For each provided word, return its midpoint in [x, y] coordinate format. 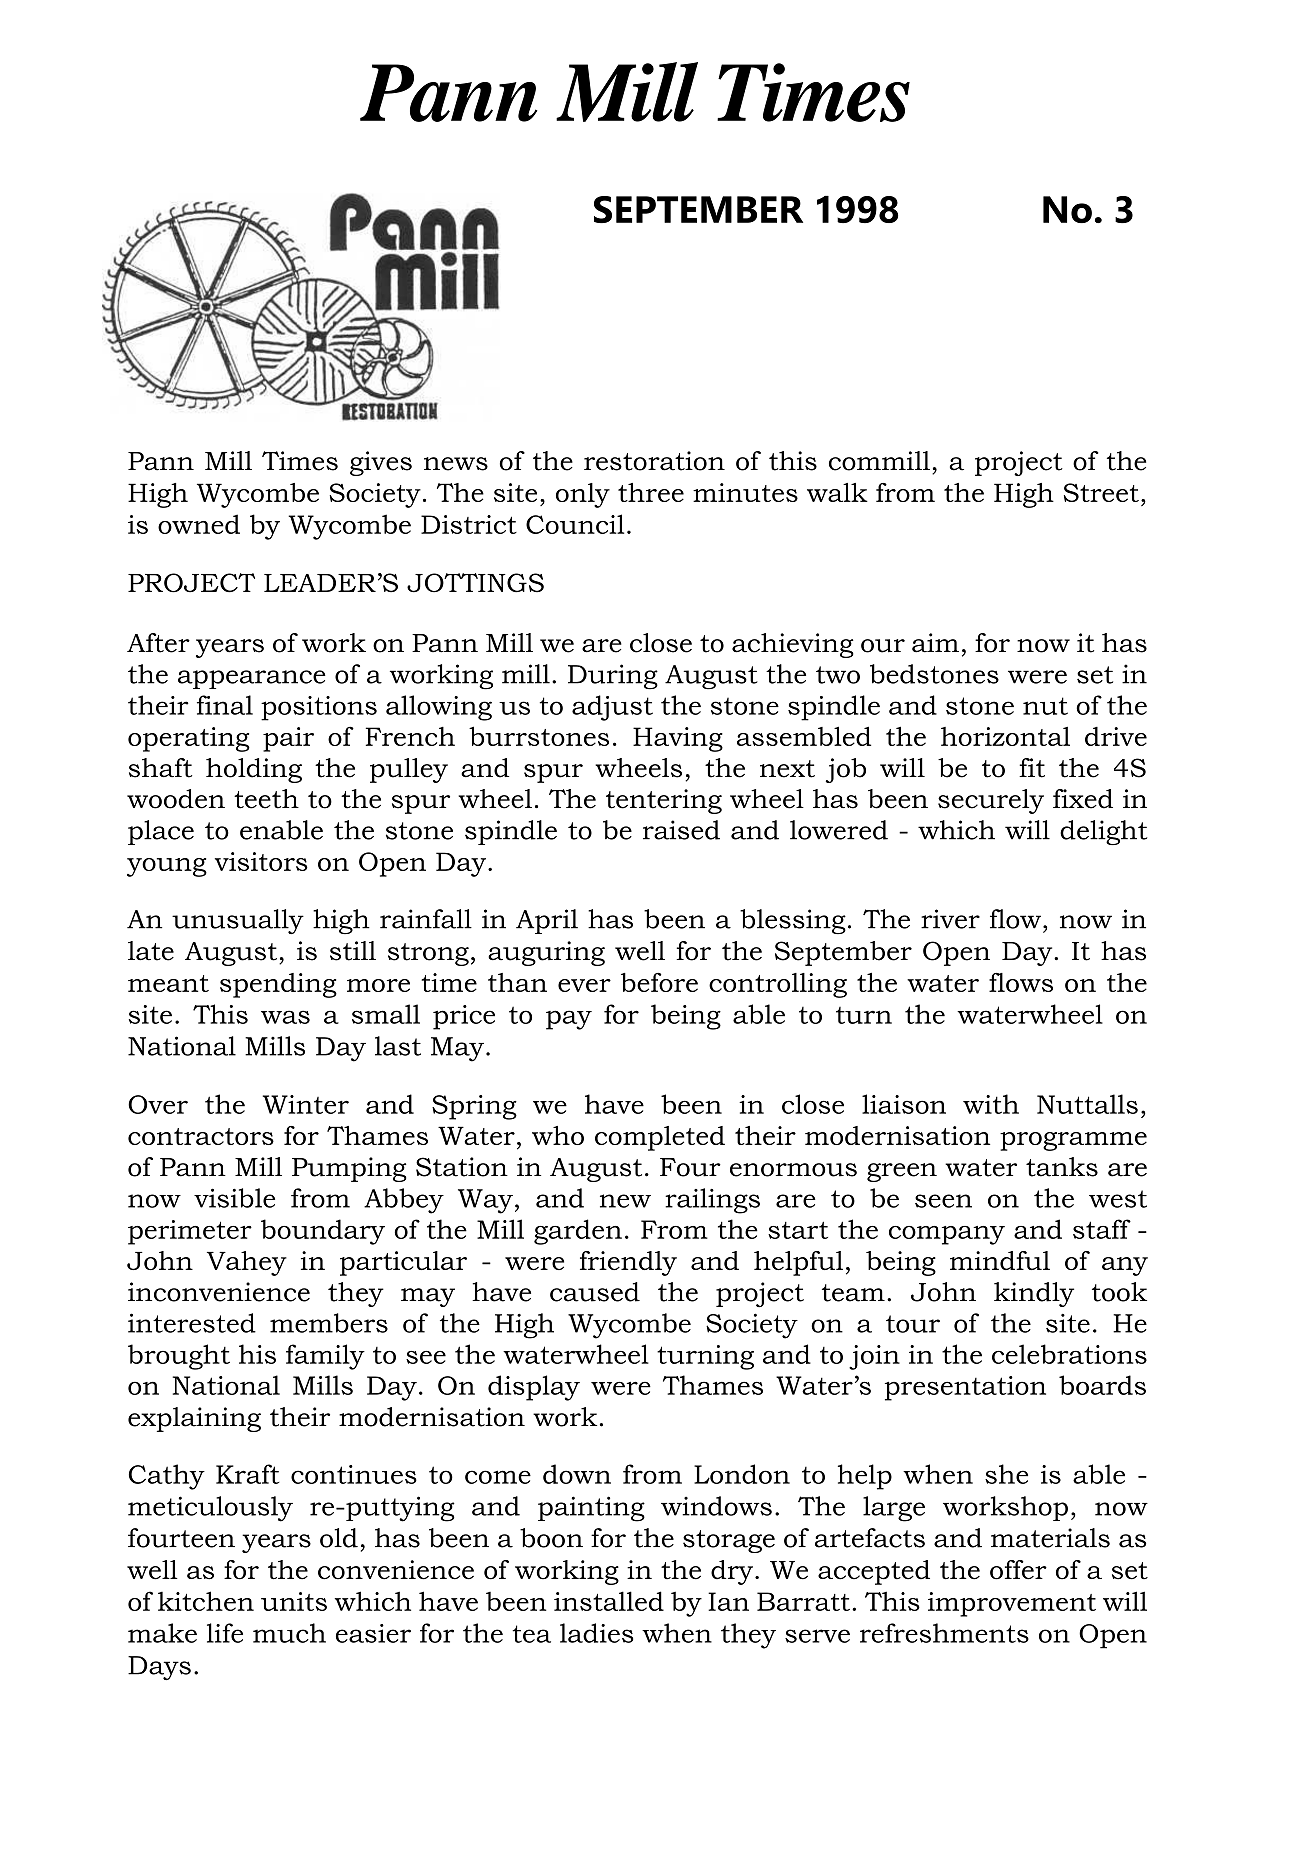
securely [991, 801]
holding [254, 770]
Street [1101, 492]
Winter [306, 1104]
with [991, 1104]
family [325, 1357]
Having [678, 739]
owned [199, 524]
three [651, 492]
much [289, 1633]
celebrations [1069, 1354]
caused [595, 1292]
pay [569, 1020]
